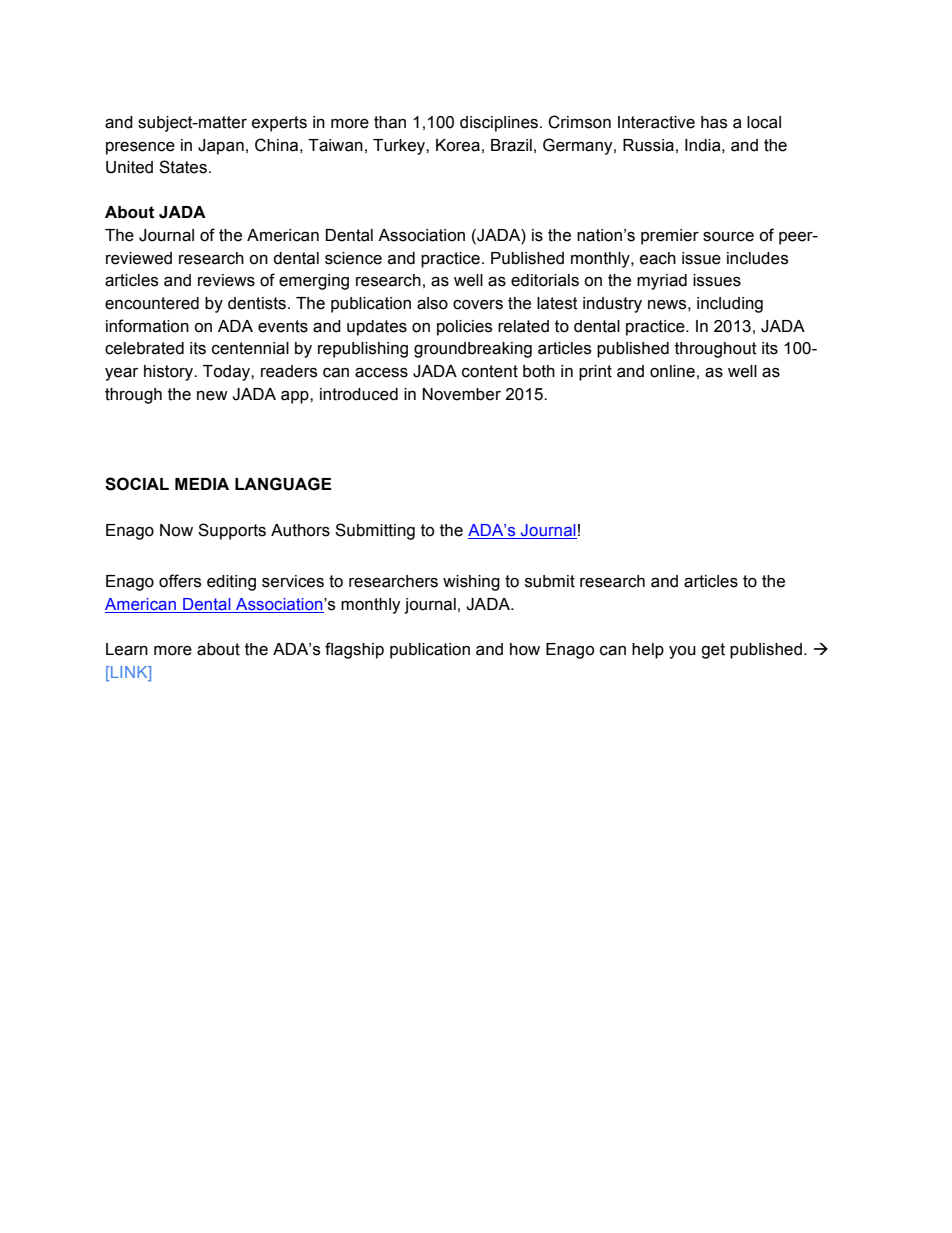 The height and width of the image is (1233, 952). I want to click on Japan, so click(221, 147).
